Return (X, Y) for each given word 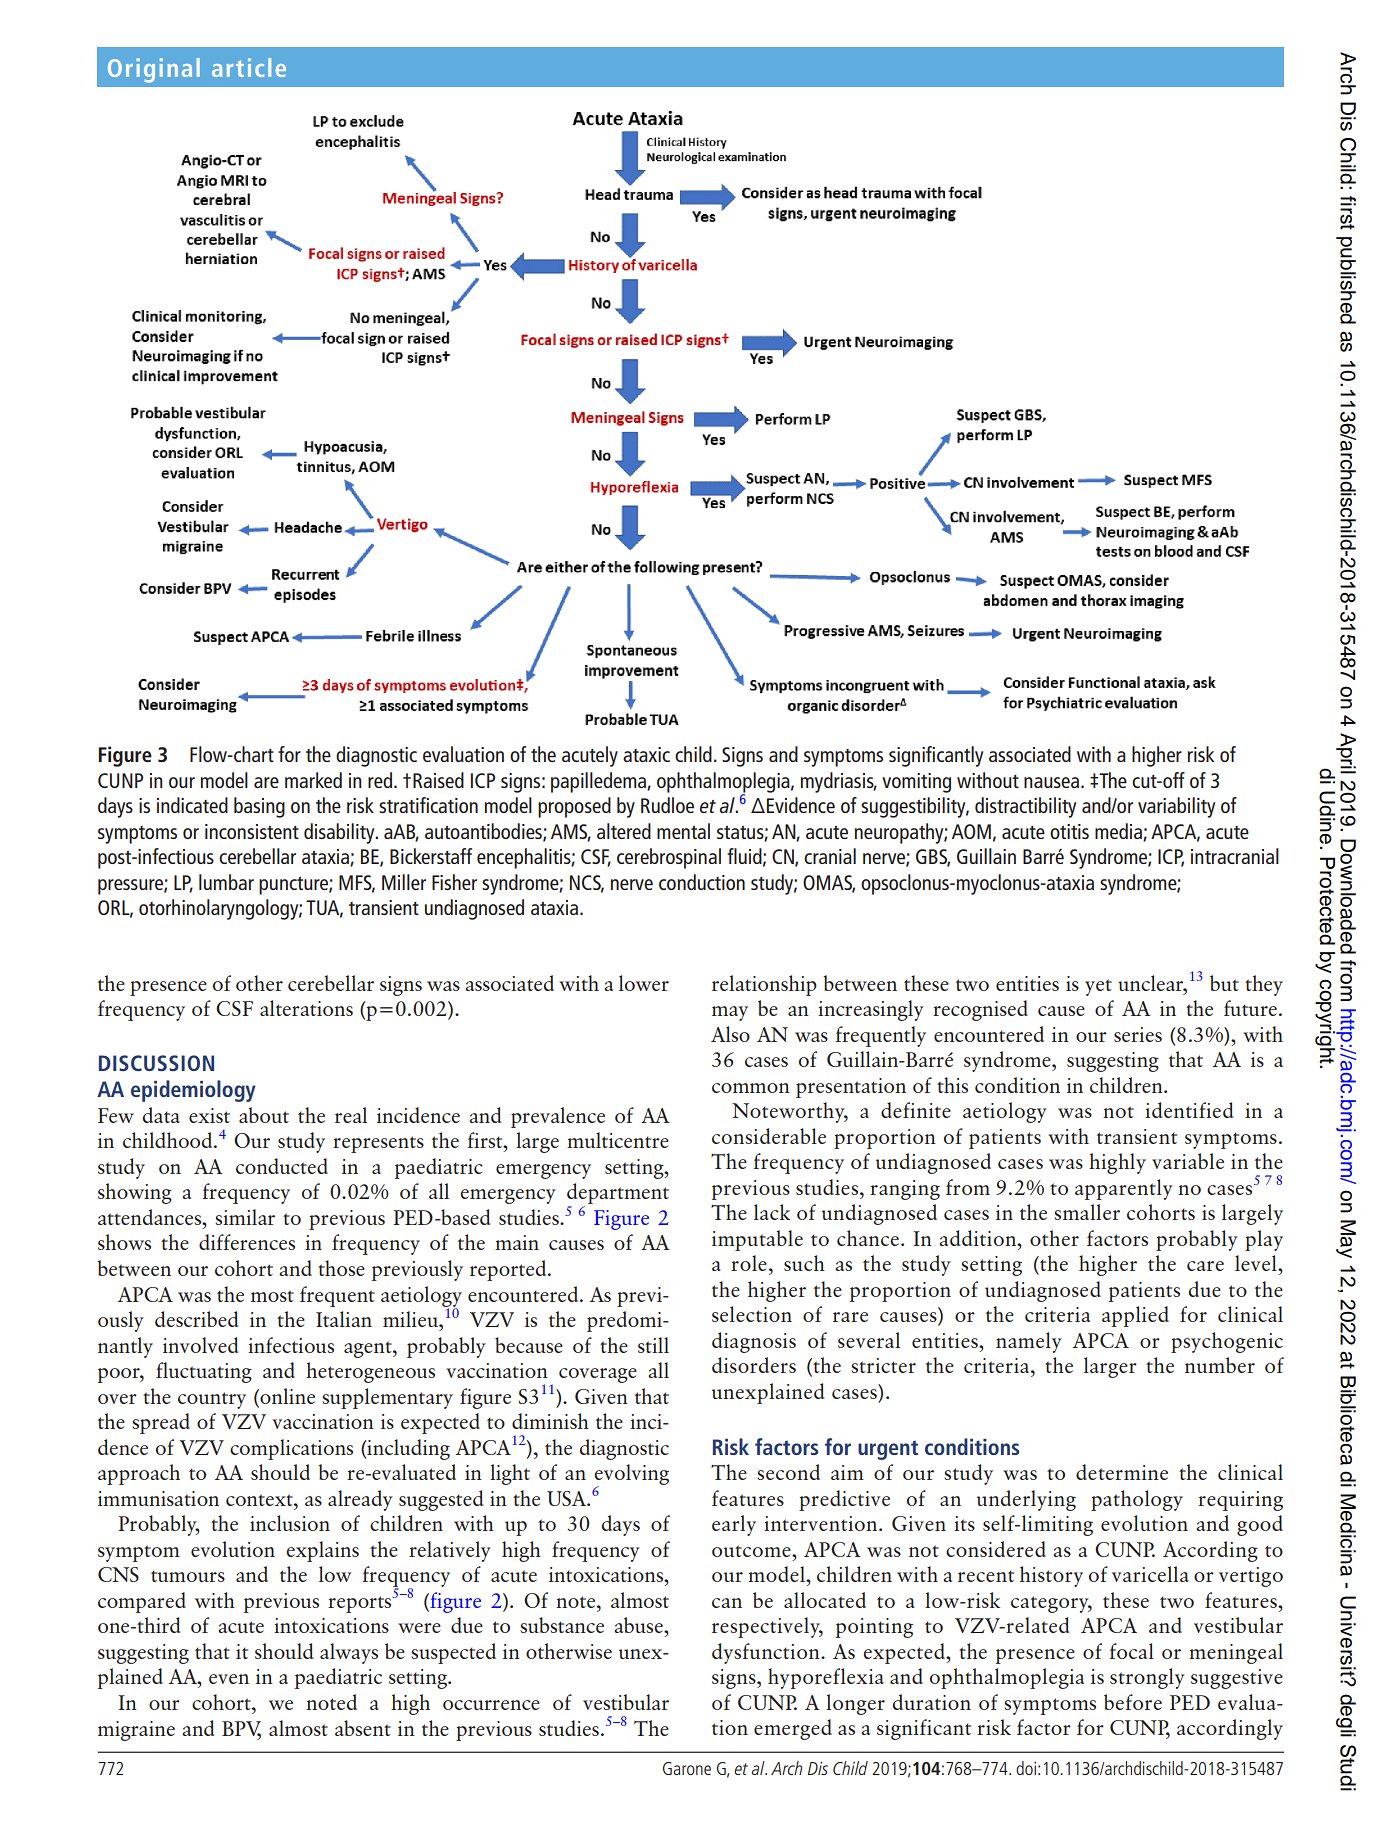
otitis (1069, 831)
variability (1176, 807)
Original (154, 70)
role (749, 1263)
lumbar (226, 882)
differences (247, 1242)
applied (1135, 1316)
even (229, 1679)
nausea (1051, 782)
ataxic (646, 754)
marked (313, 780)
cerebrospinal (669, 858)
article (249, 67)
